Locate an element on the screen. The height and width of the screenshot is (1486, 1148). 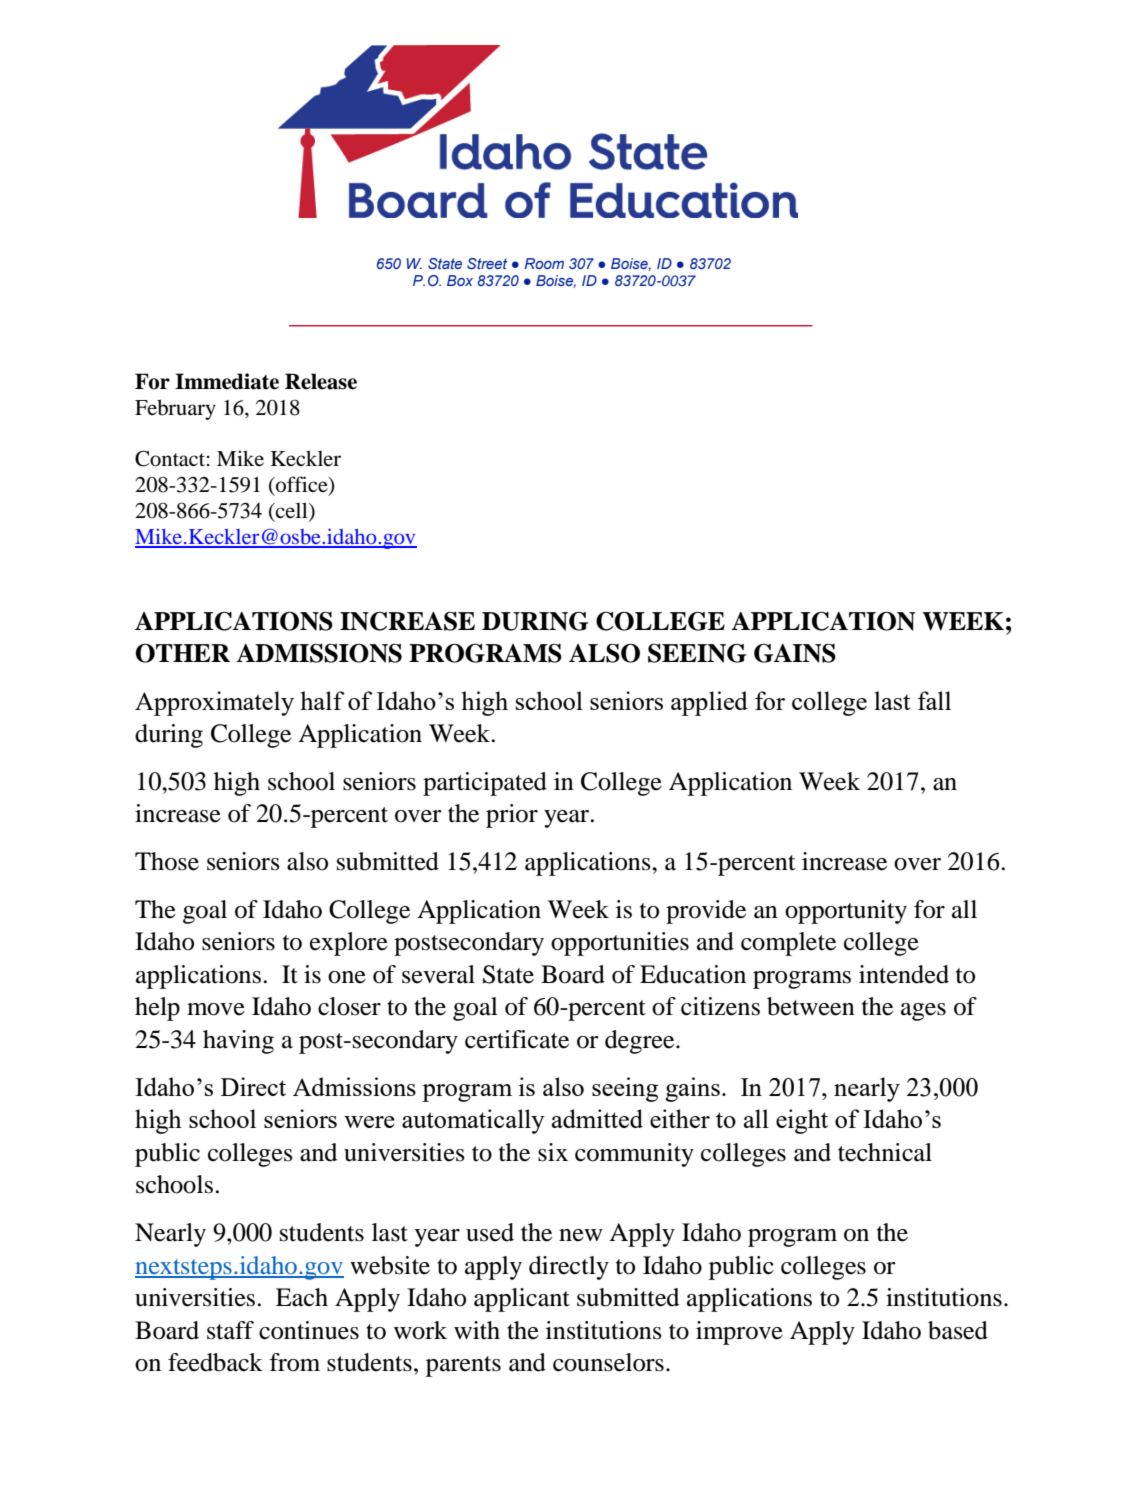
staff is located at coordinates (230, 1330).
